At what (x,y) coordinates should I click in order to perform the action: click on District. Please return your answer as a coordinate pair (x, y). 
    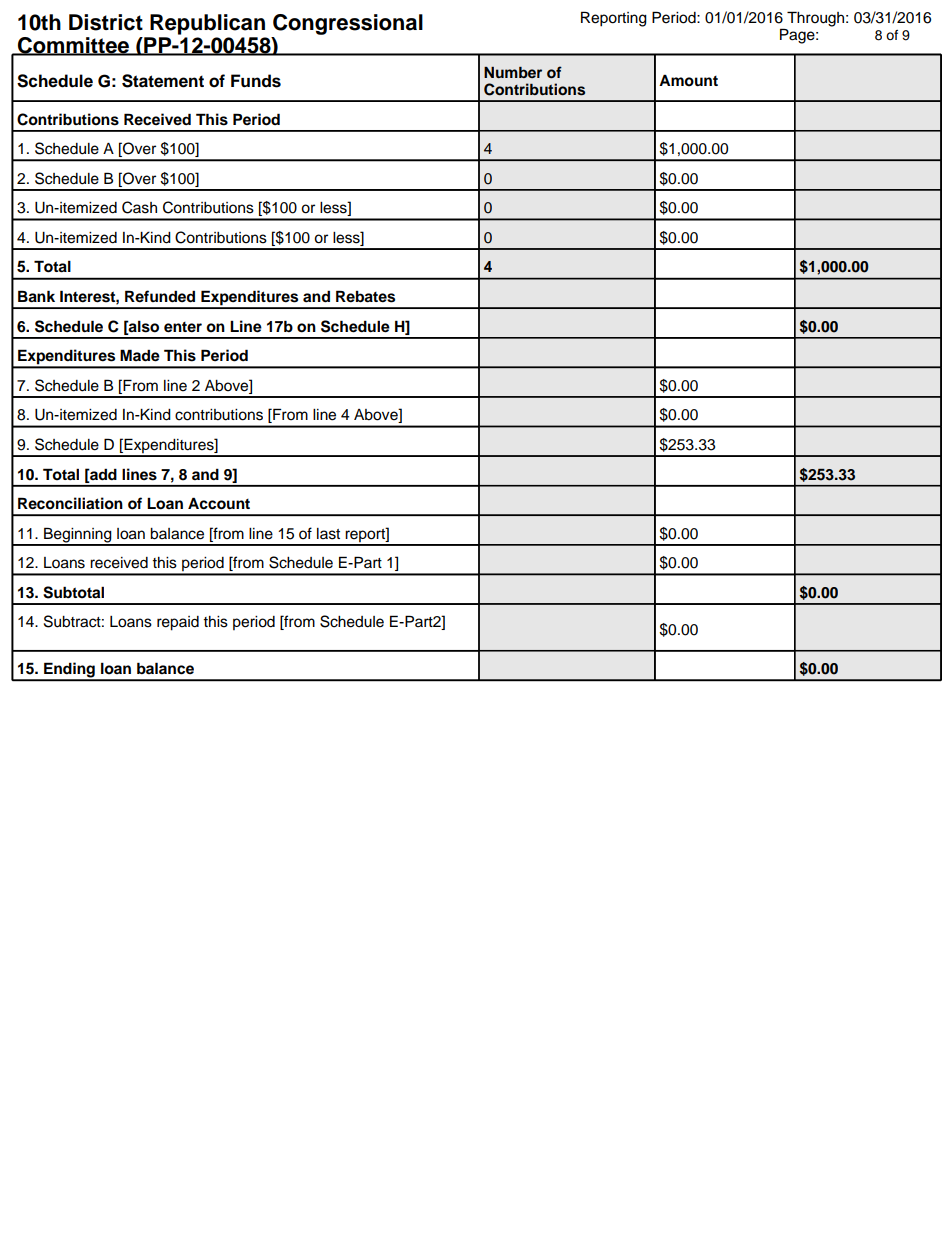
    Looking at the image, I should click on (106, 22).
